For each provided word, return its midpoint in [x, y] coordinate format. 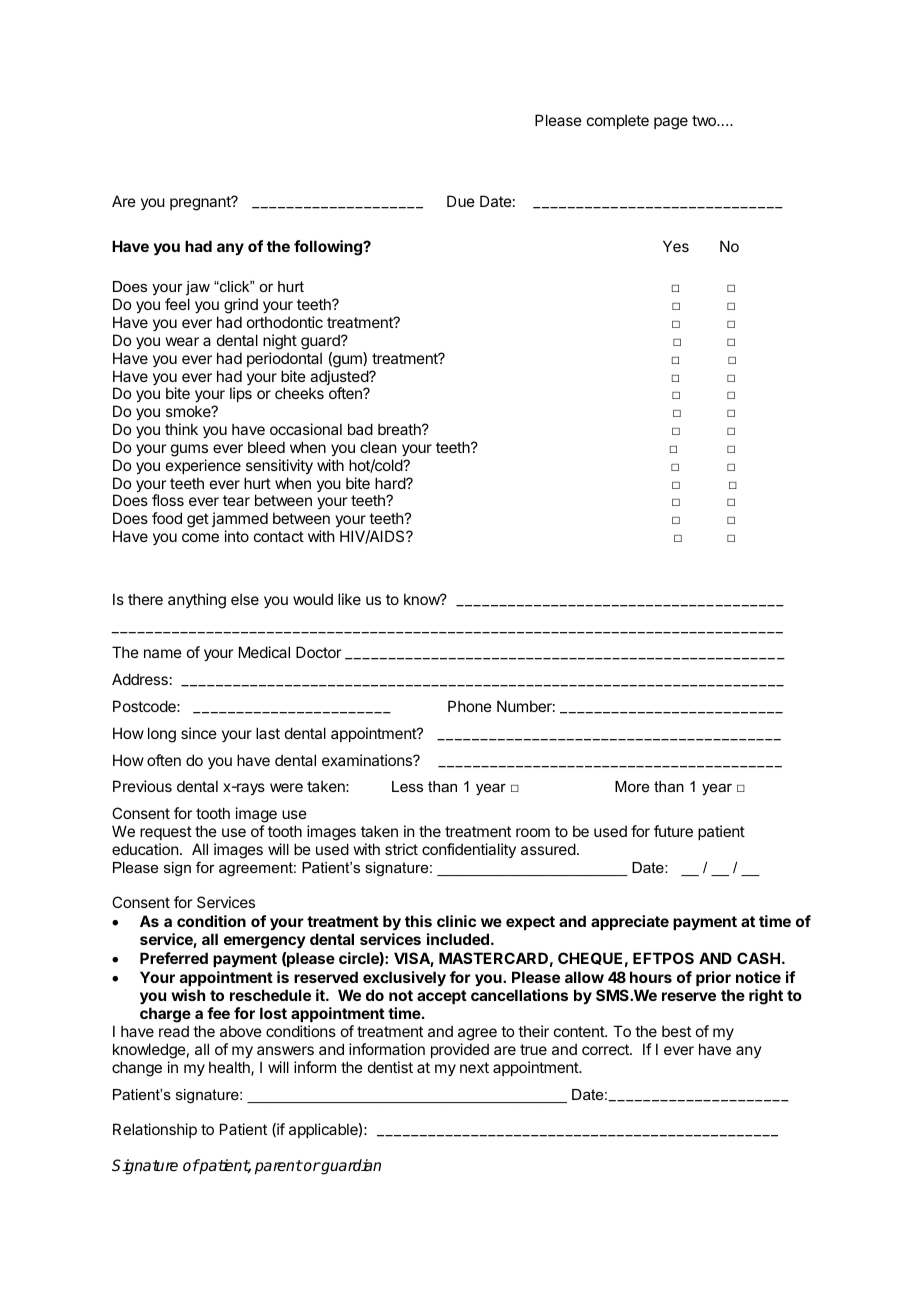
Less [407, 786]
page [671, 123]
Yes [676, 246]
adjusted [340, 379]
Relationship [155, 1130]
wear [182, 341]
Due [461, 201]
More [632, 786]
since [199, 733]
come [200, 537]
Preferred [174, 958]
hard [391, 483]
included [458, 939]
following [329, 248]
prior [713, 978]
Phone [470, 706]
